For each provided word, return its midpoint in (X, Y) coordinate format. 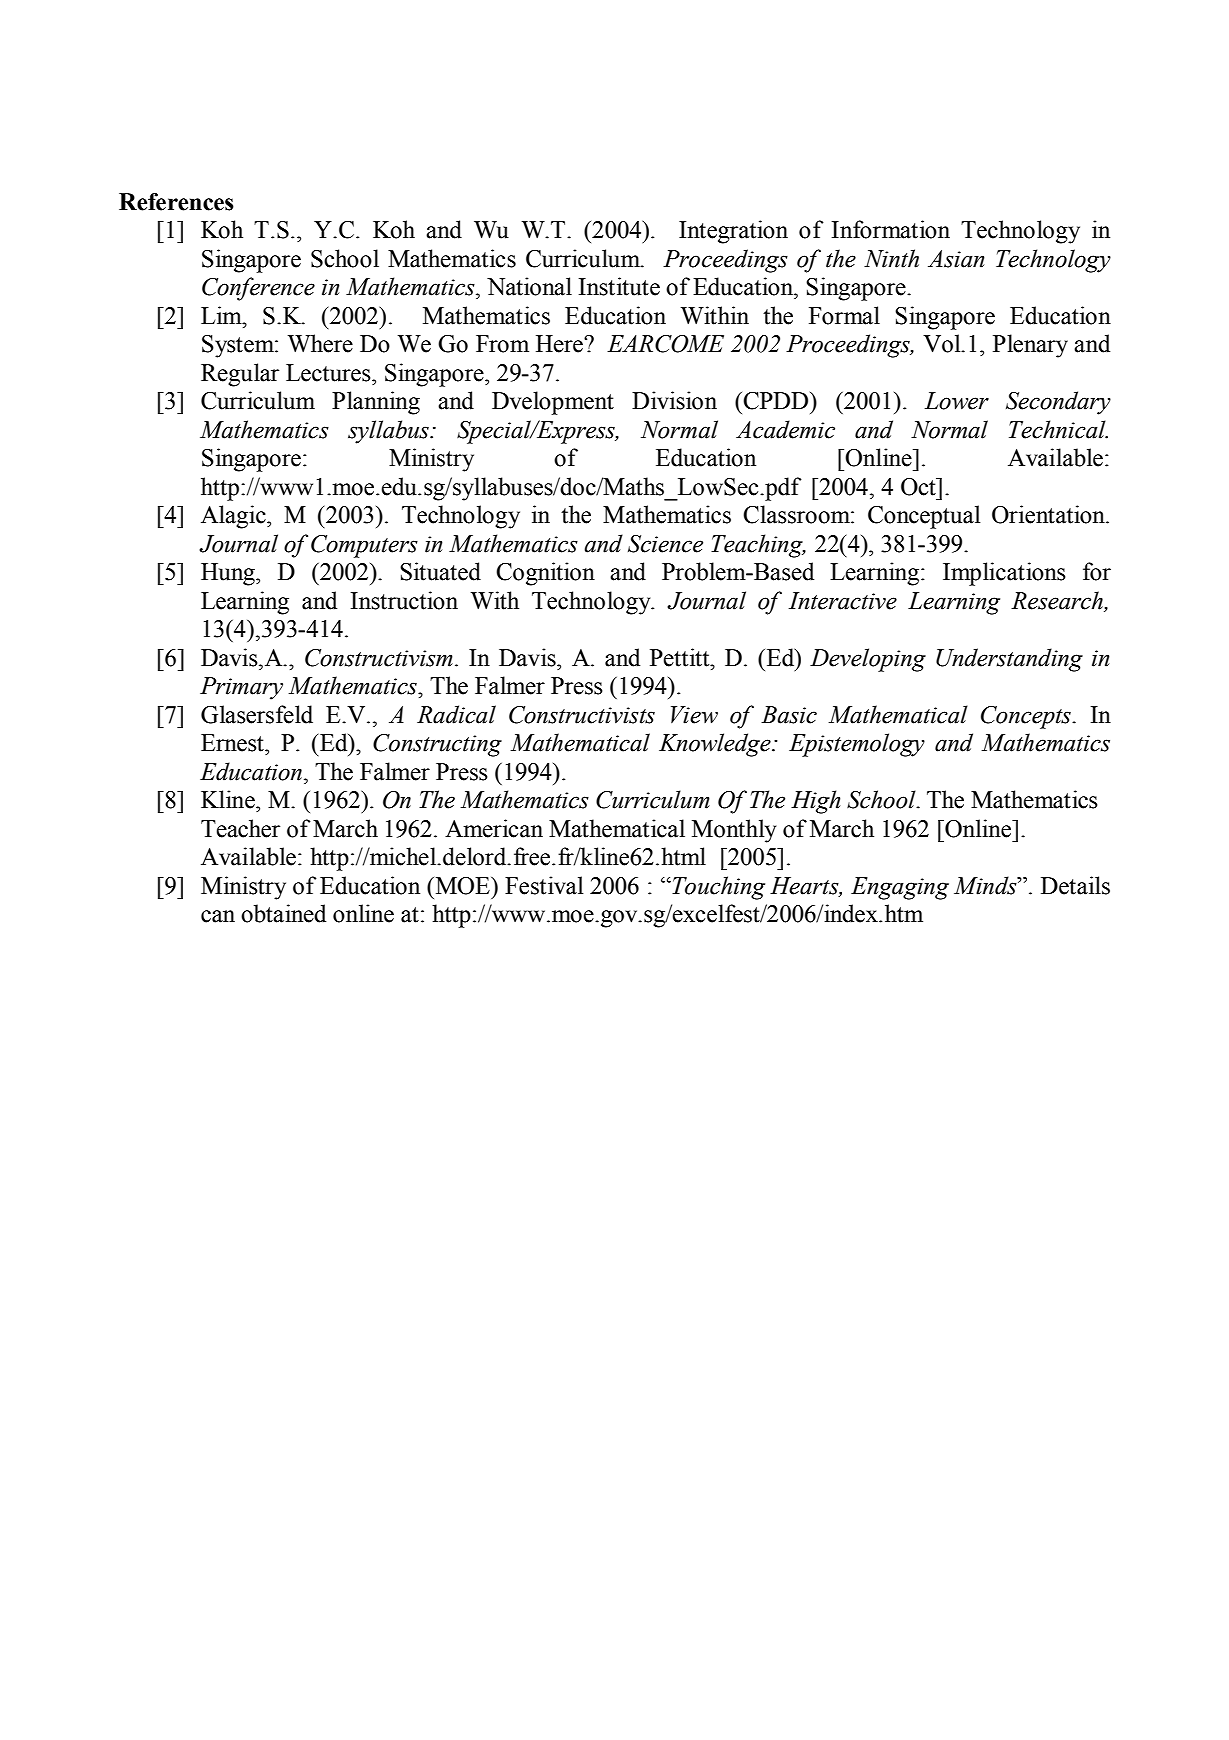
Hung (229, 574)
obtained (283, 913)
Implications (1004, 574)
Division (674, 400)
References (176, 202)
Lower (957, 401)
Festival (544, 885)
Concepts (1027, 717)
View (694, 715)
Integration (733, 232)
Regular (240, 375)
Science (665, 544)
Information (891, 229)
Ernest (233, 743)
